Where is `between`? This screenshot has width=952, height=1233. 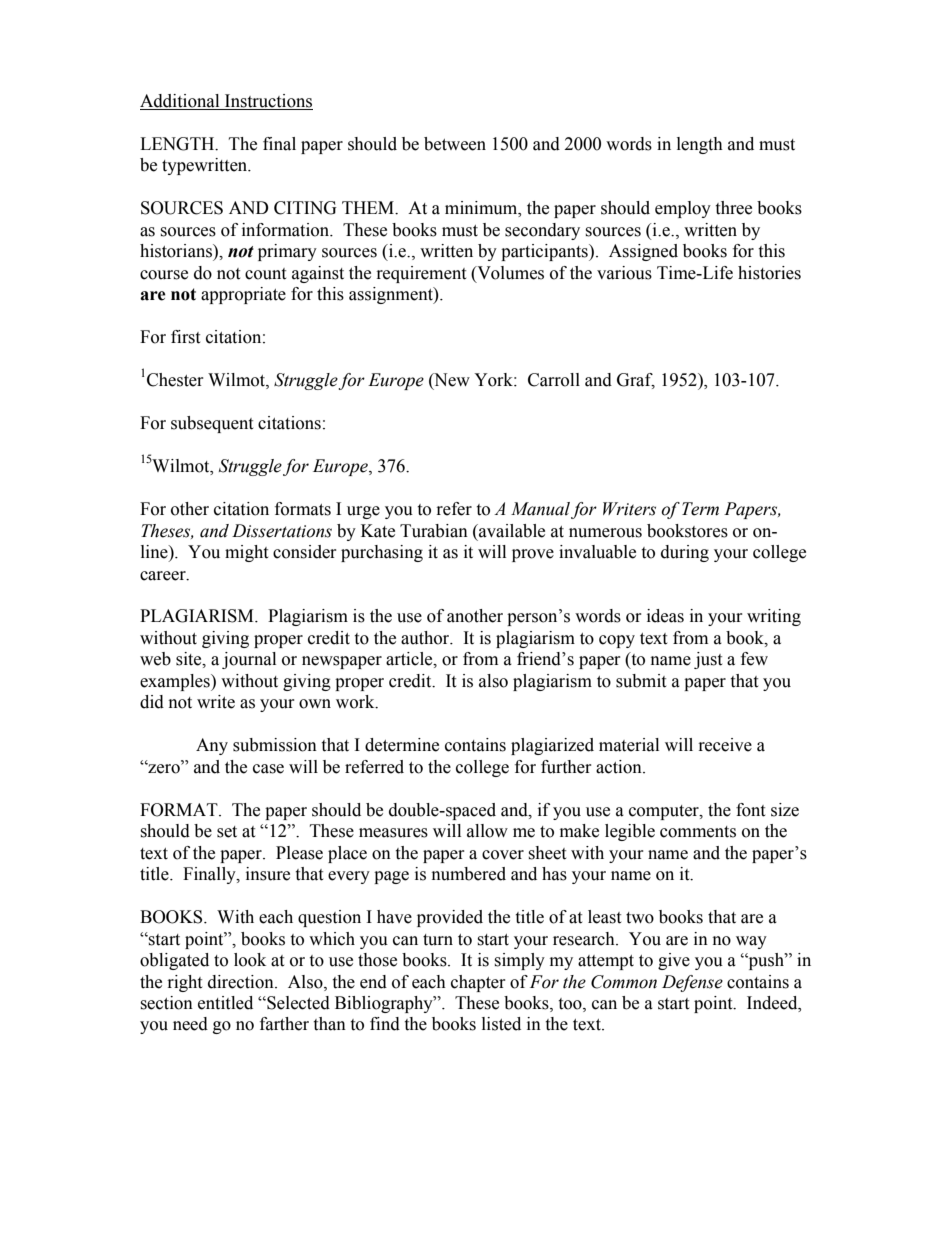
between is located at coordinates (455, 144).
